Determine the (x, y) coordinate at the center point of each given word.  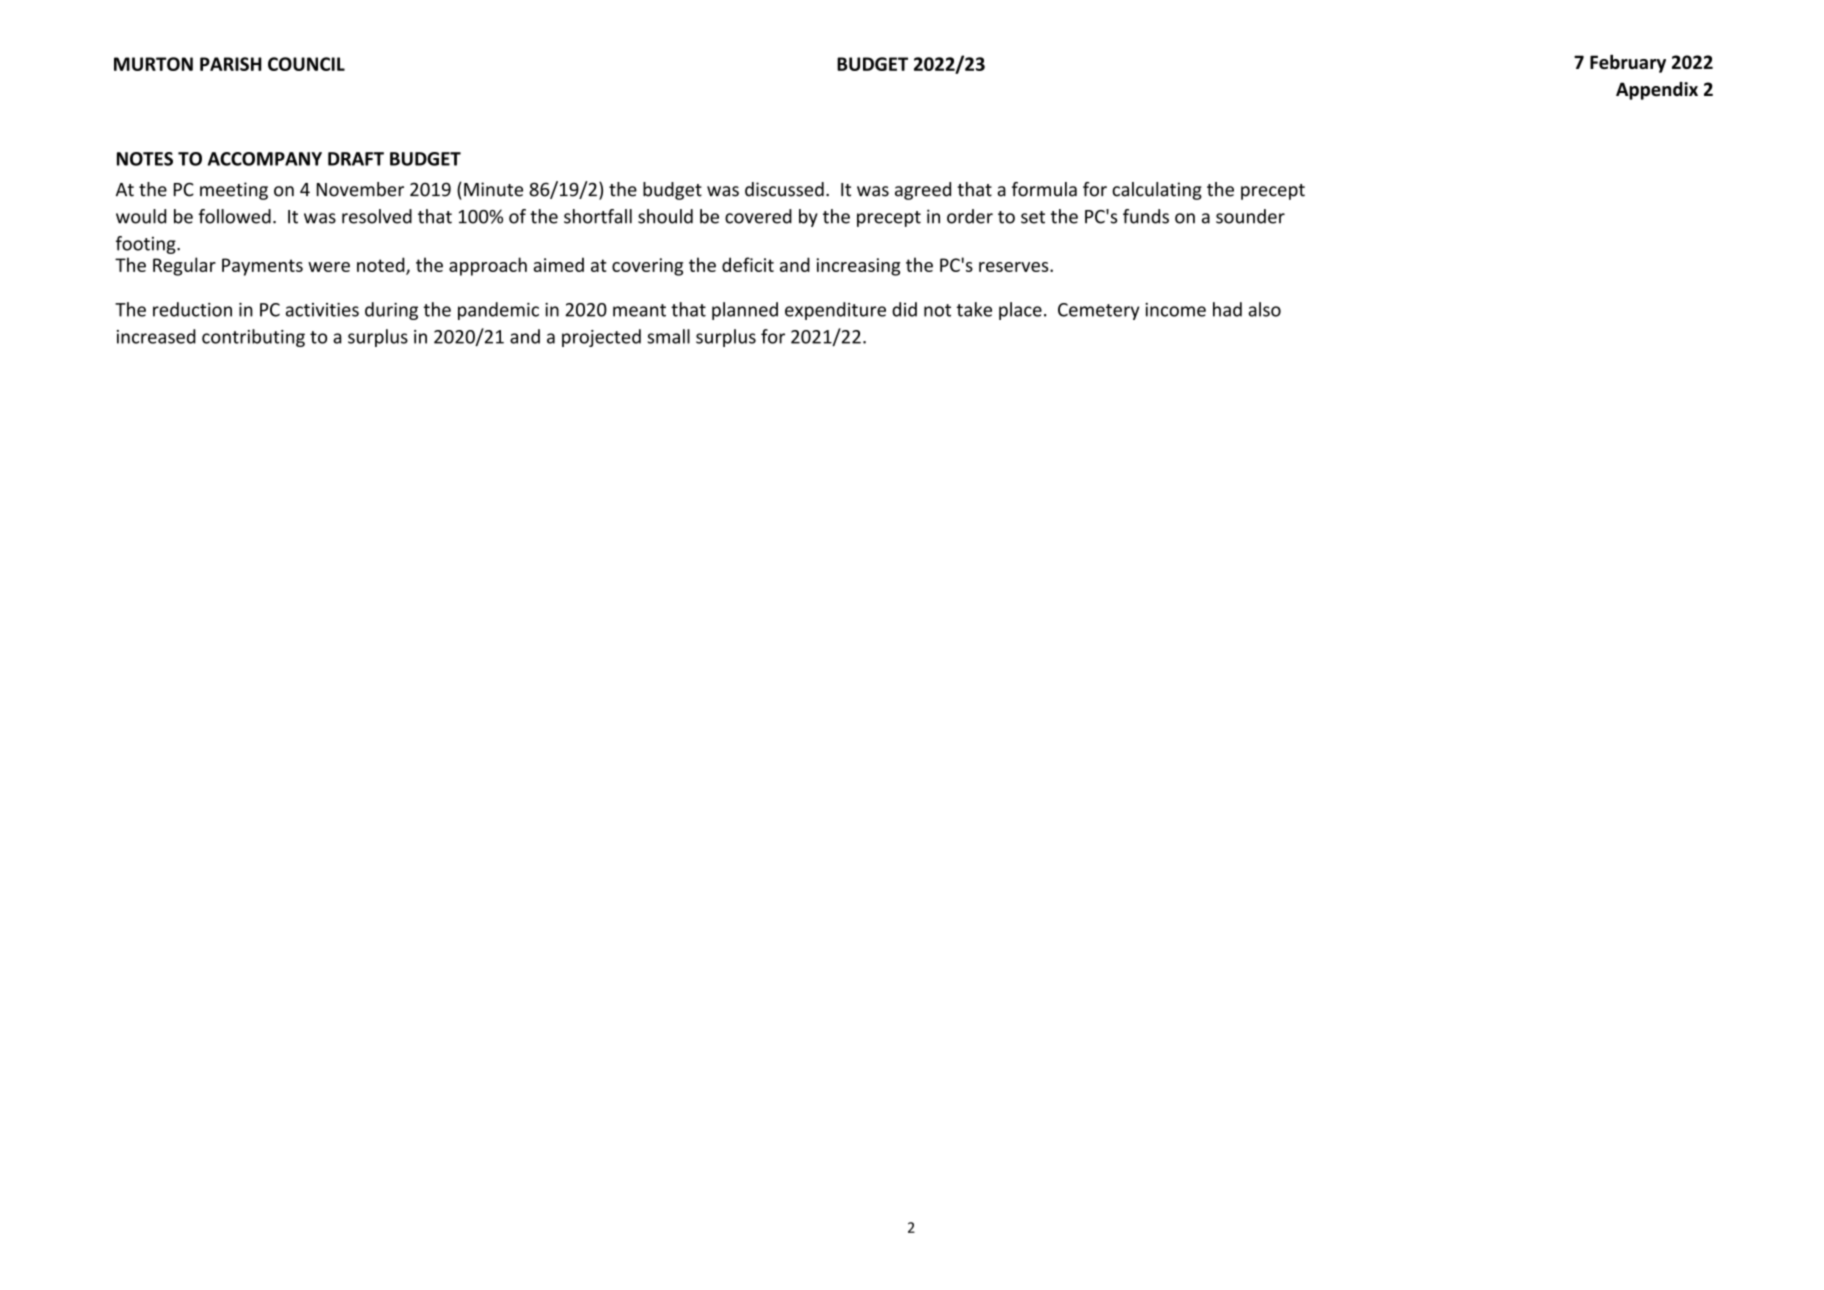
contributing (253, 338)
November (360, 189)
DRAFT (356, 159)
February (1628, 63)
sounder (1250, 216)
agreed (923, 191)
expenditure (835, 311)
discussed (784, 189)
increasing (858, 267)
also (1264, 309)
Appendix (1657, 91)
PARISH (231, 64)
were (329, 267)
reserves (1015, 267)
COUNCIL (306, 64)
